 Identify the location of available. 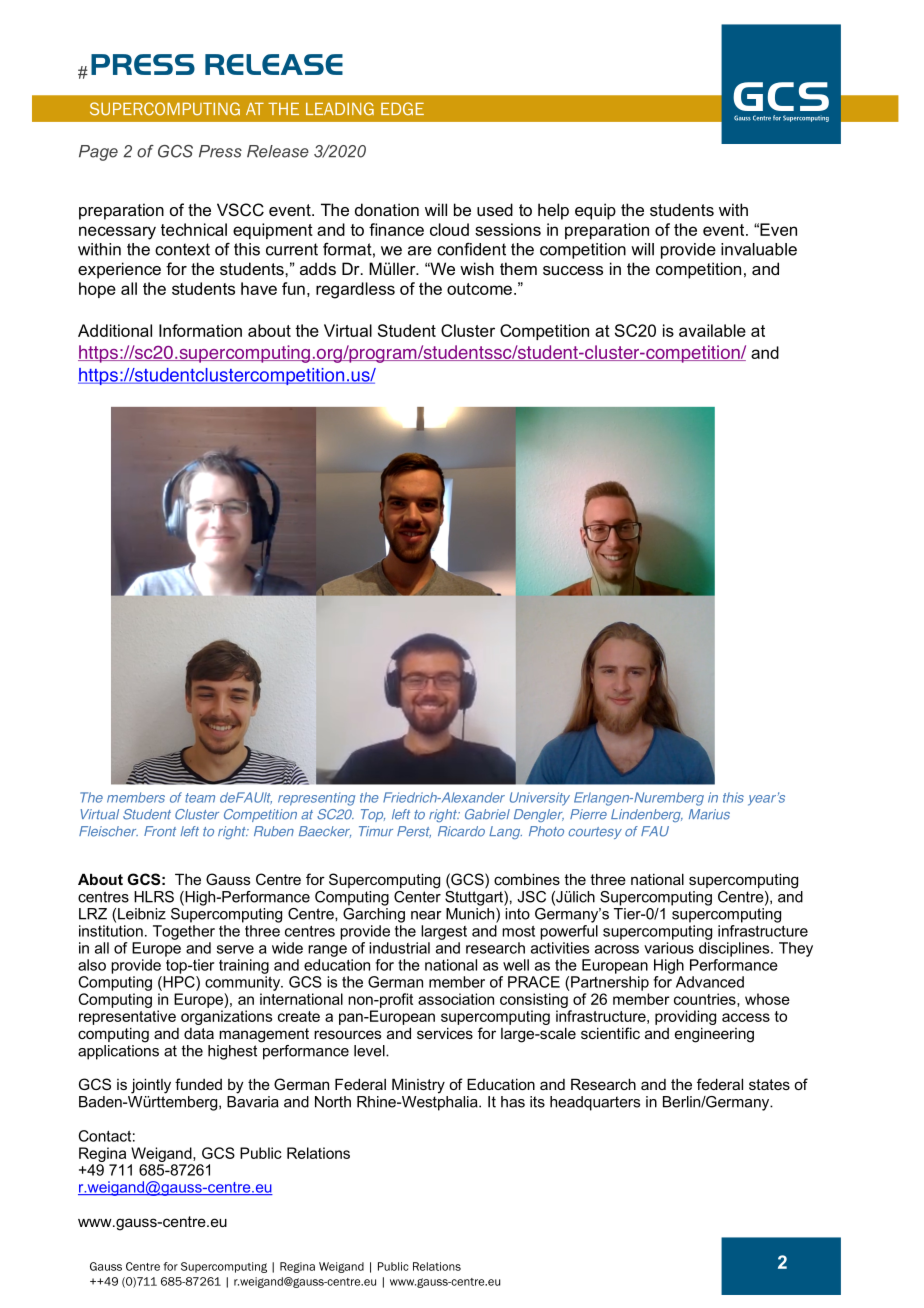
(712, 330).
